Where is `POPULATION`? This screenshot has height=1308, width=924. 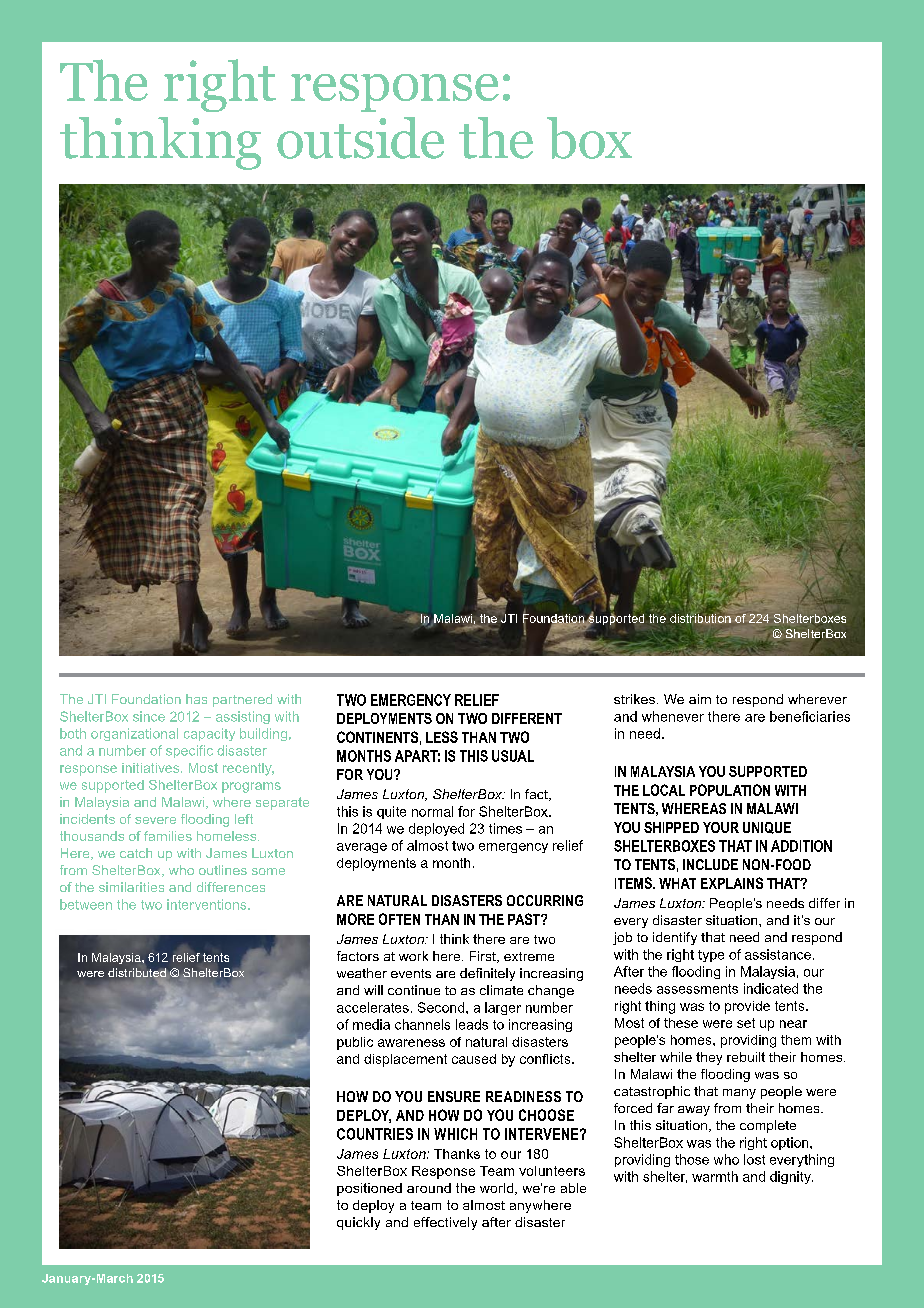 POPULATION is located at coordinates (730, 790).
